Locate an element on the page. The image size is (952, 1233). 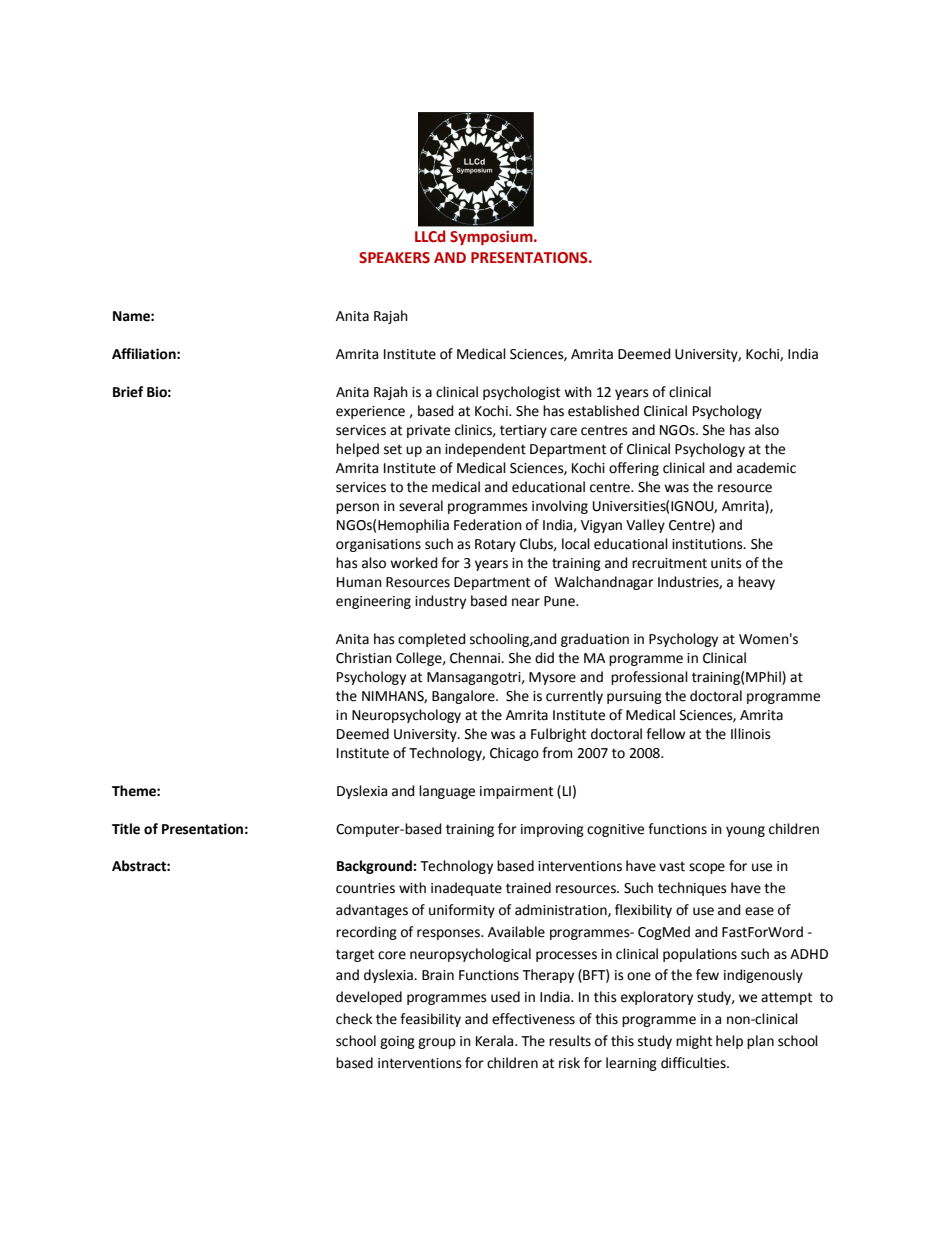
SPEAKERS is located at coordinates (394, 258).
